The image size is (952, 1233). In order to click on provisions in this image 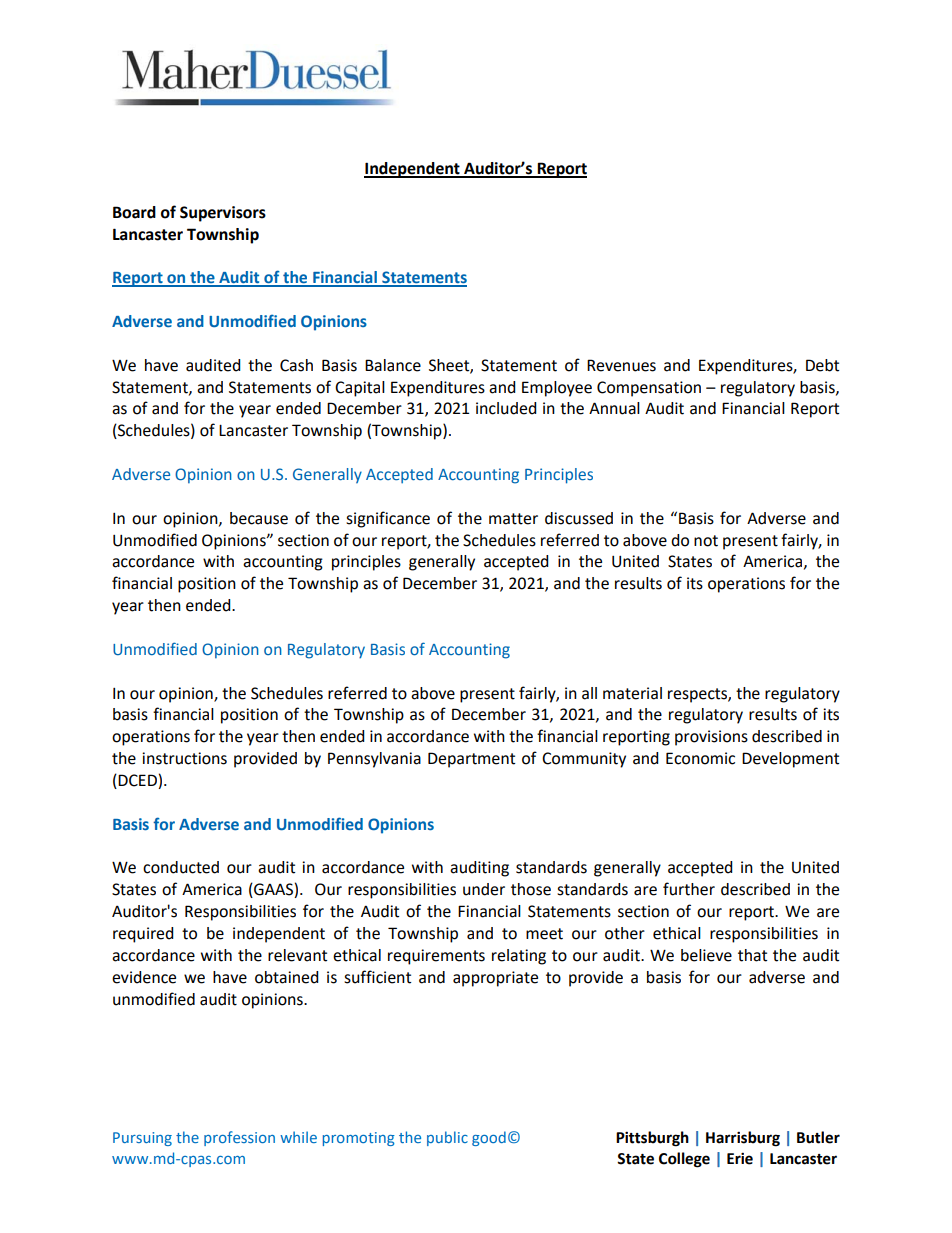, I will do `click(711, 738)`.
